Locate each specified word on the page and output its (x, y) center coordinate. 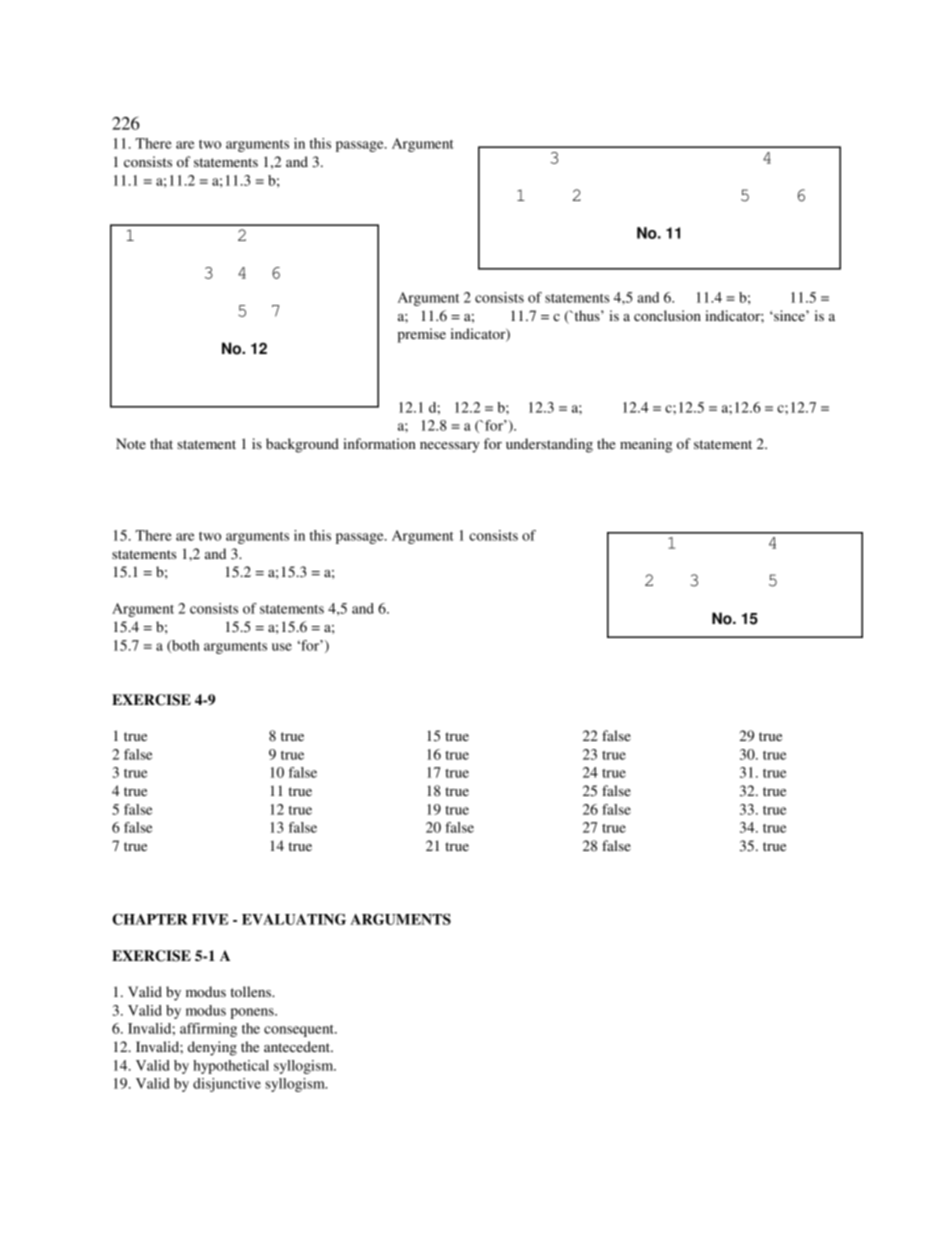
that (161, 443)
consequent (300, 1031)
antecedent (298, 1046)
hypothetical (231, 1067)
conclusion (667, 315)
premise (421, 335)
